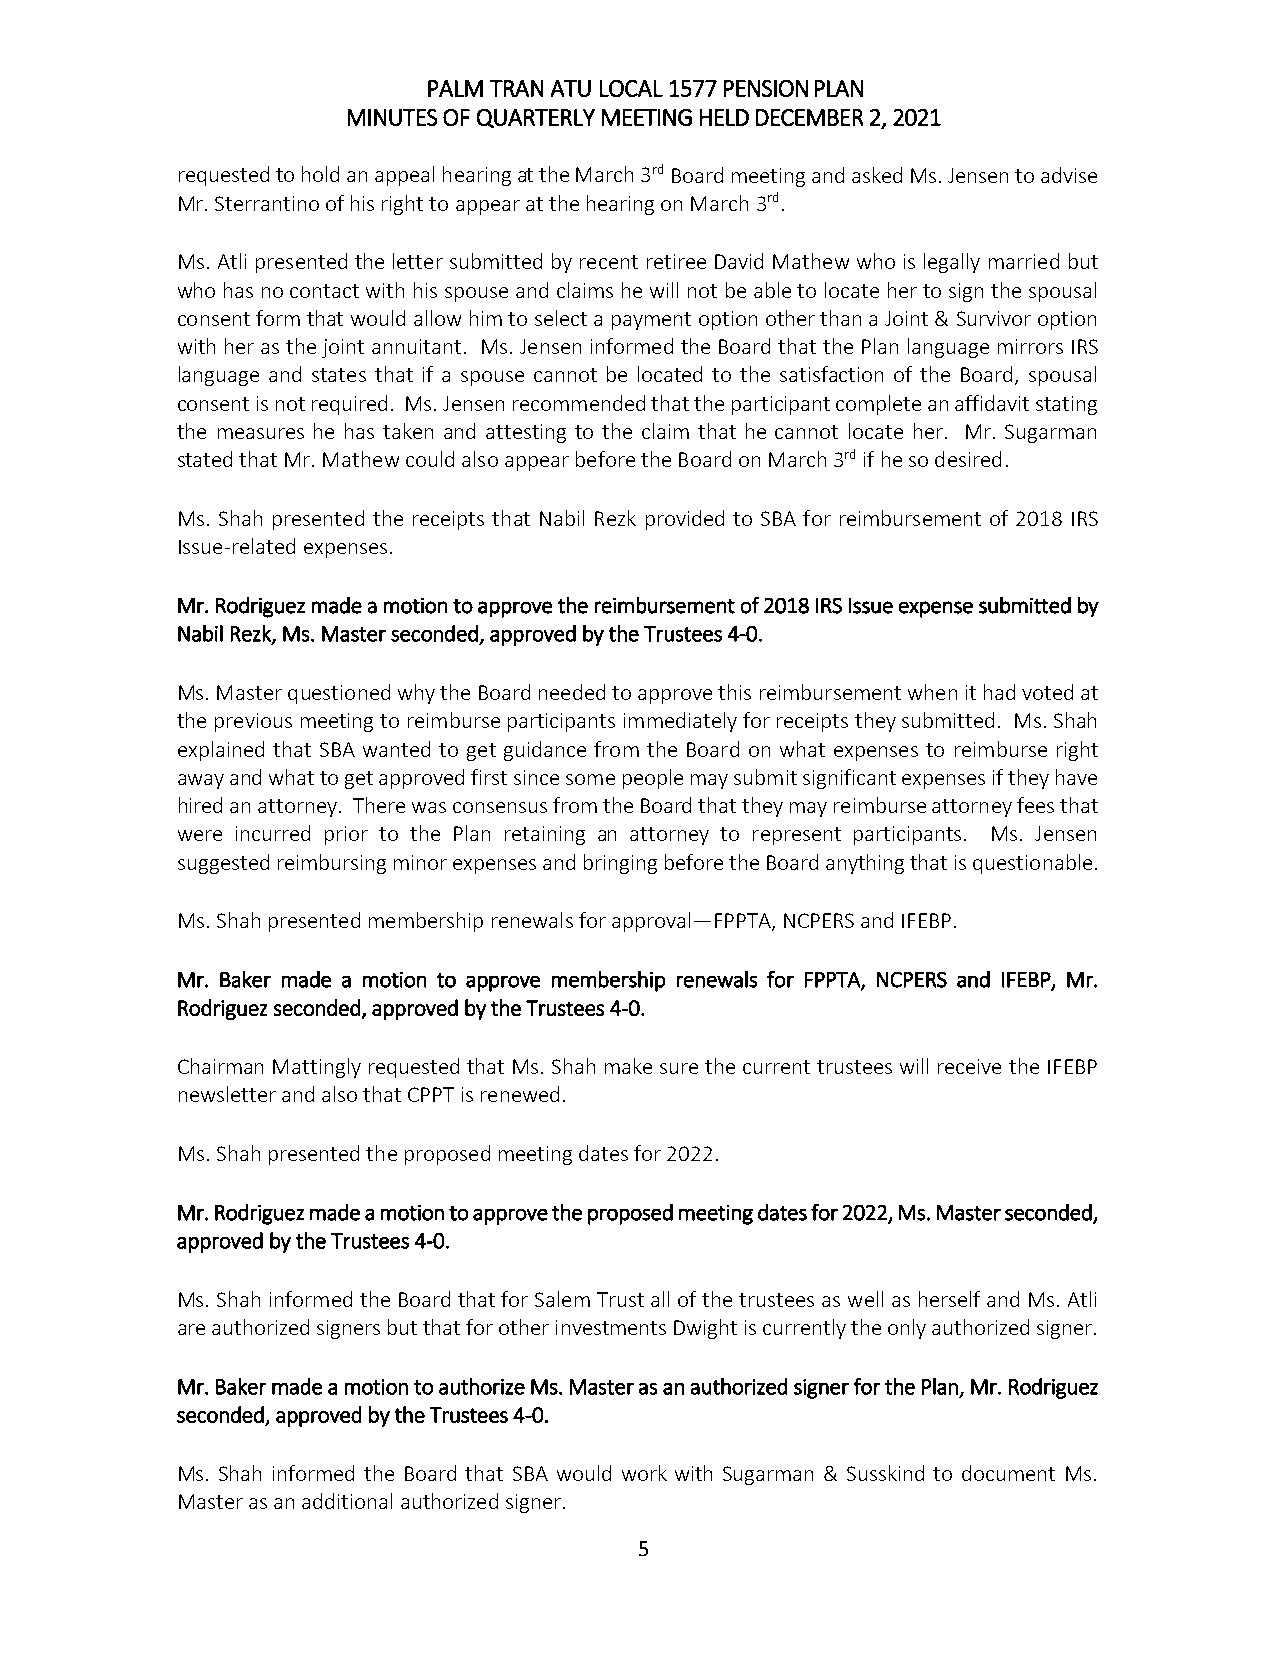 This screenshot has width=1287, height=1666. I want to click on additional, so click(347, 1501).
